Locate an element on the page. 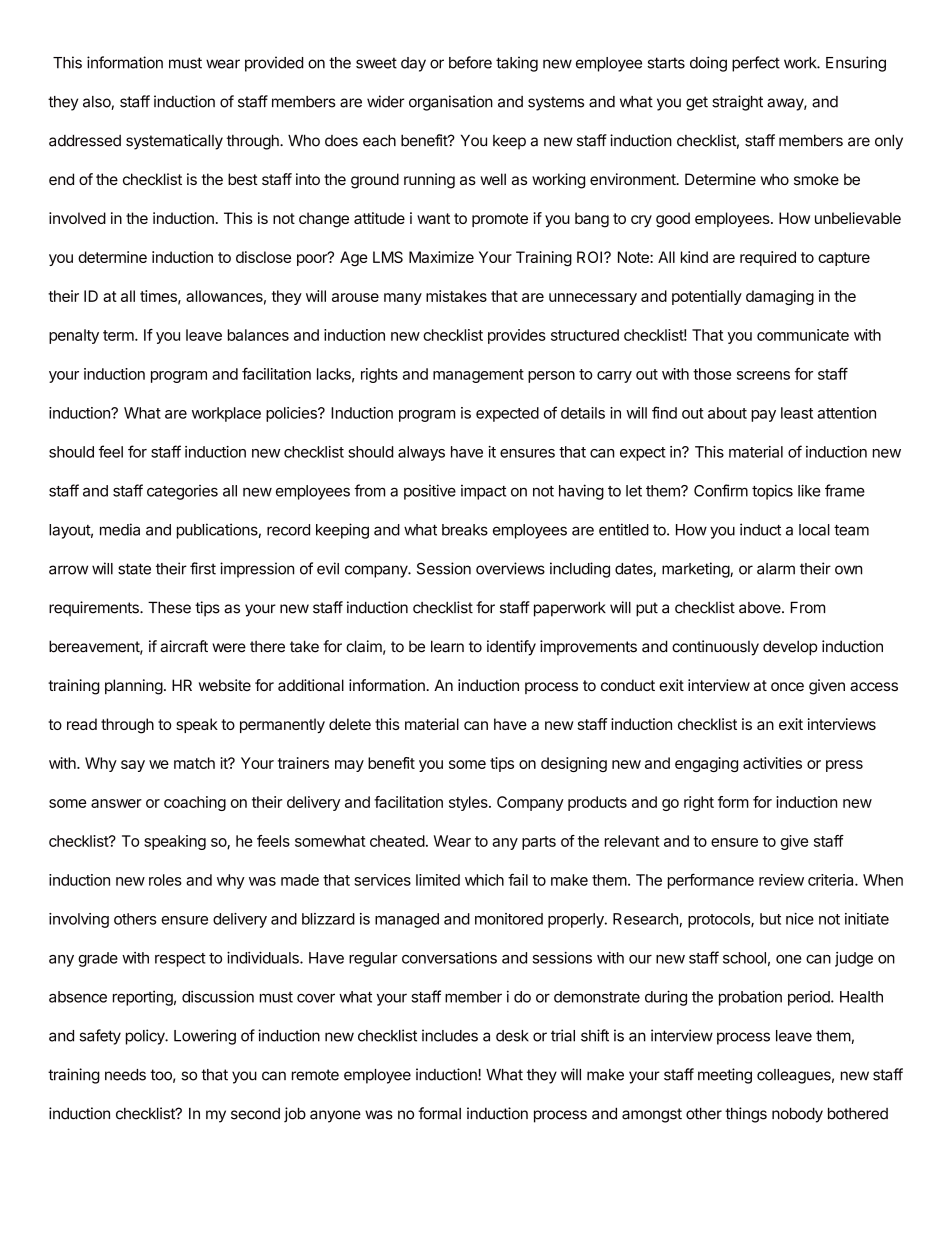 This image has height=1233, width=952. straight is located at coordinates (737, 103).
